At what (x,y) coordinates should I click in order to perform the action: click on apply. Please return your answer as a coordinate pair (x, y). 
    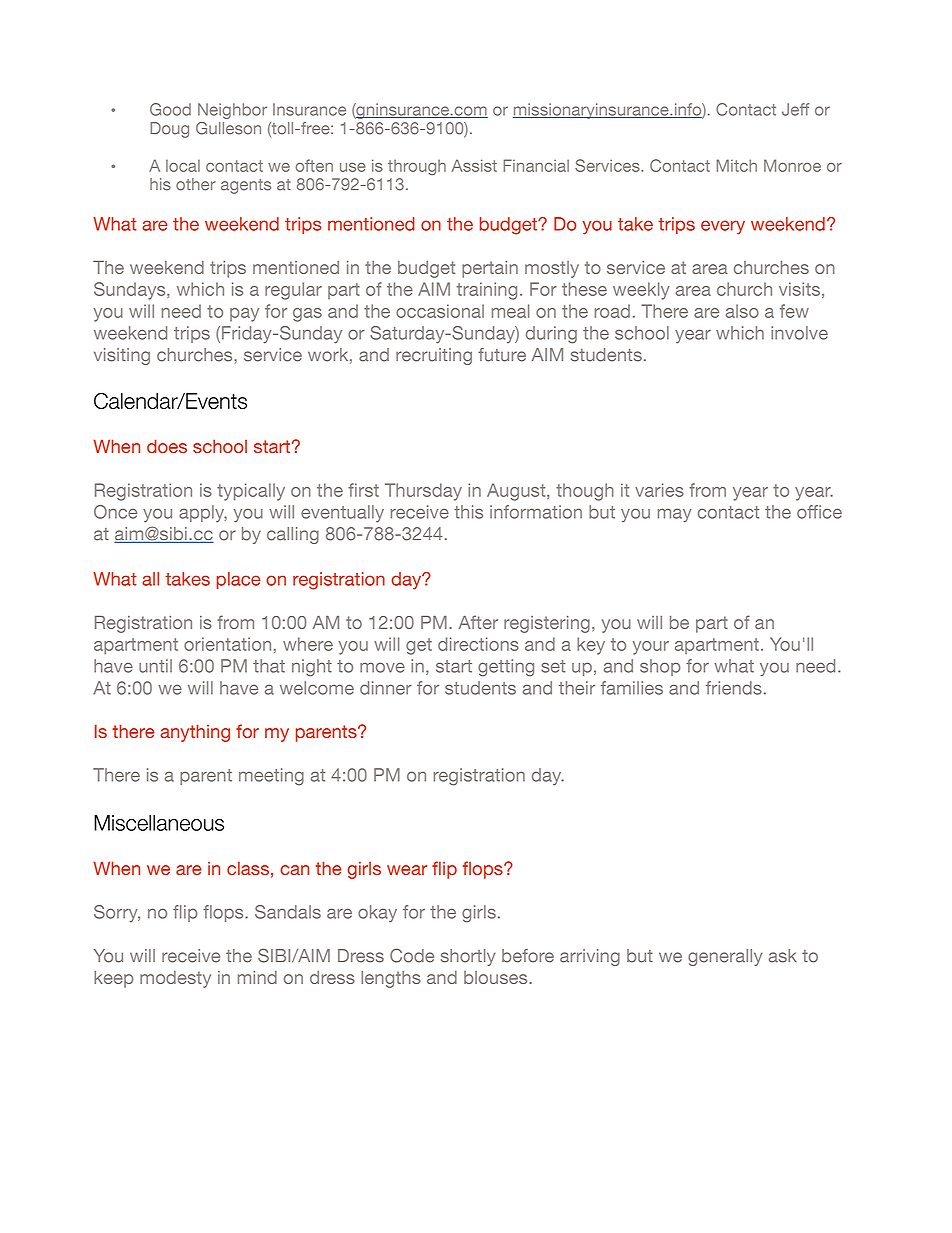
    Looking at the image, I should click on (203, 513).
